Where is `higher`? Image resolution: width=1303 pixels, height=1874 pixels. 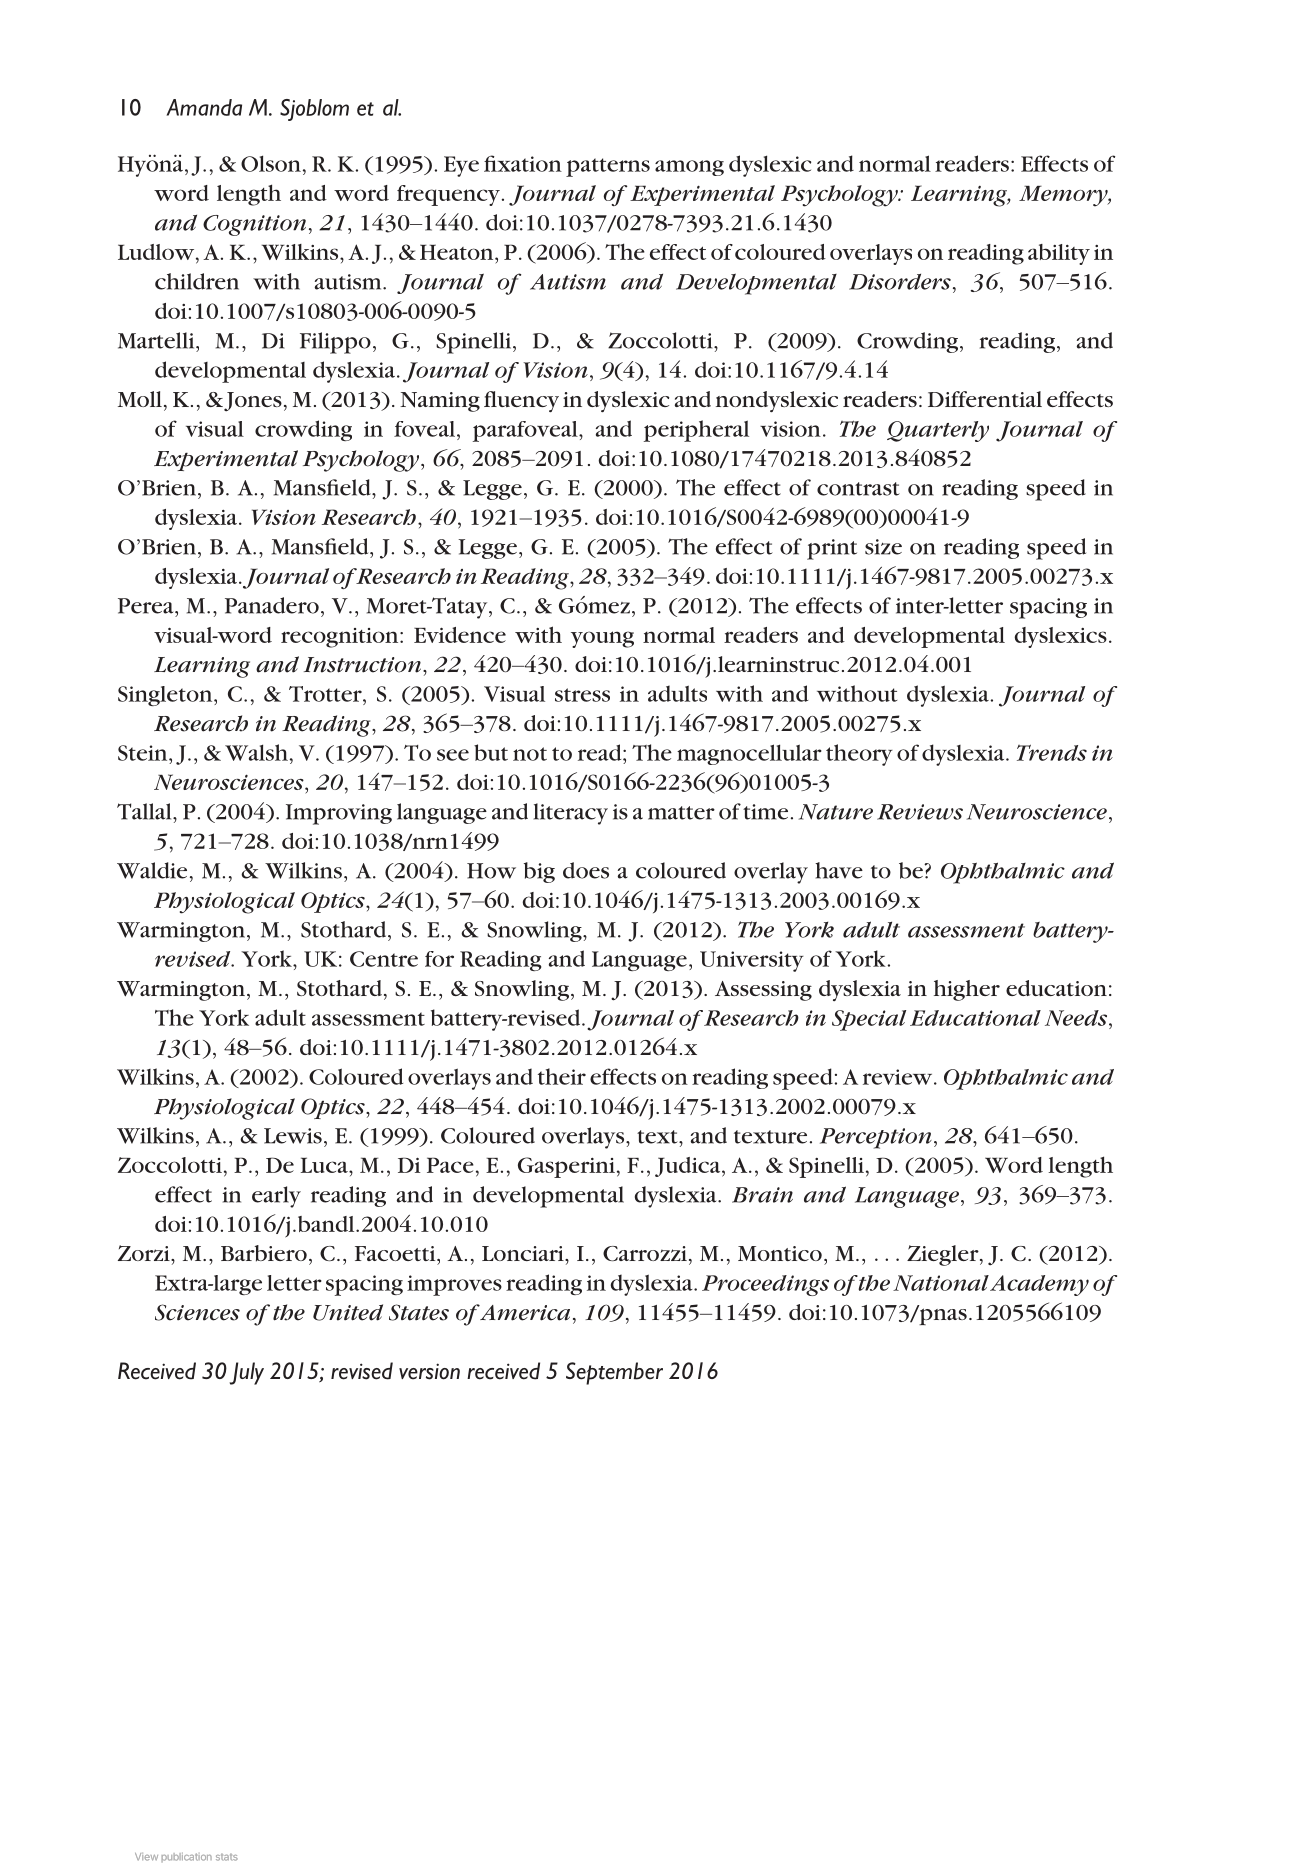
higher is located at coordinates (967, 990).
